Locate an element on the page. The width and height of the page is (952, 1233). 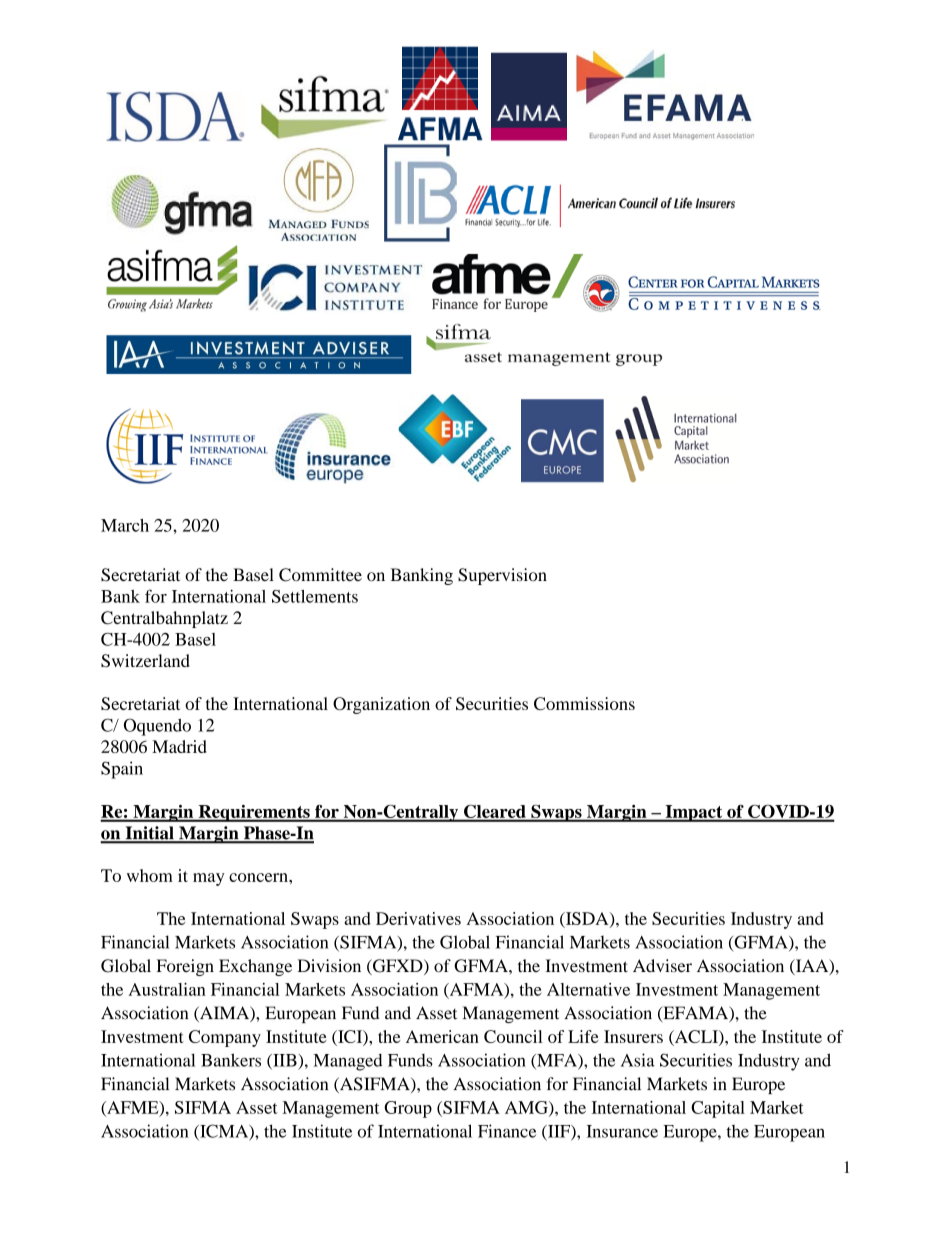
Supervision is located at coordinates (502, 576).
